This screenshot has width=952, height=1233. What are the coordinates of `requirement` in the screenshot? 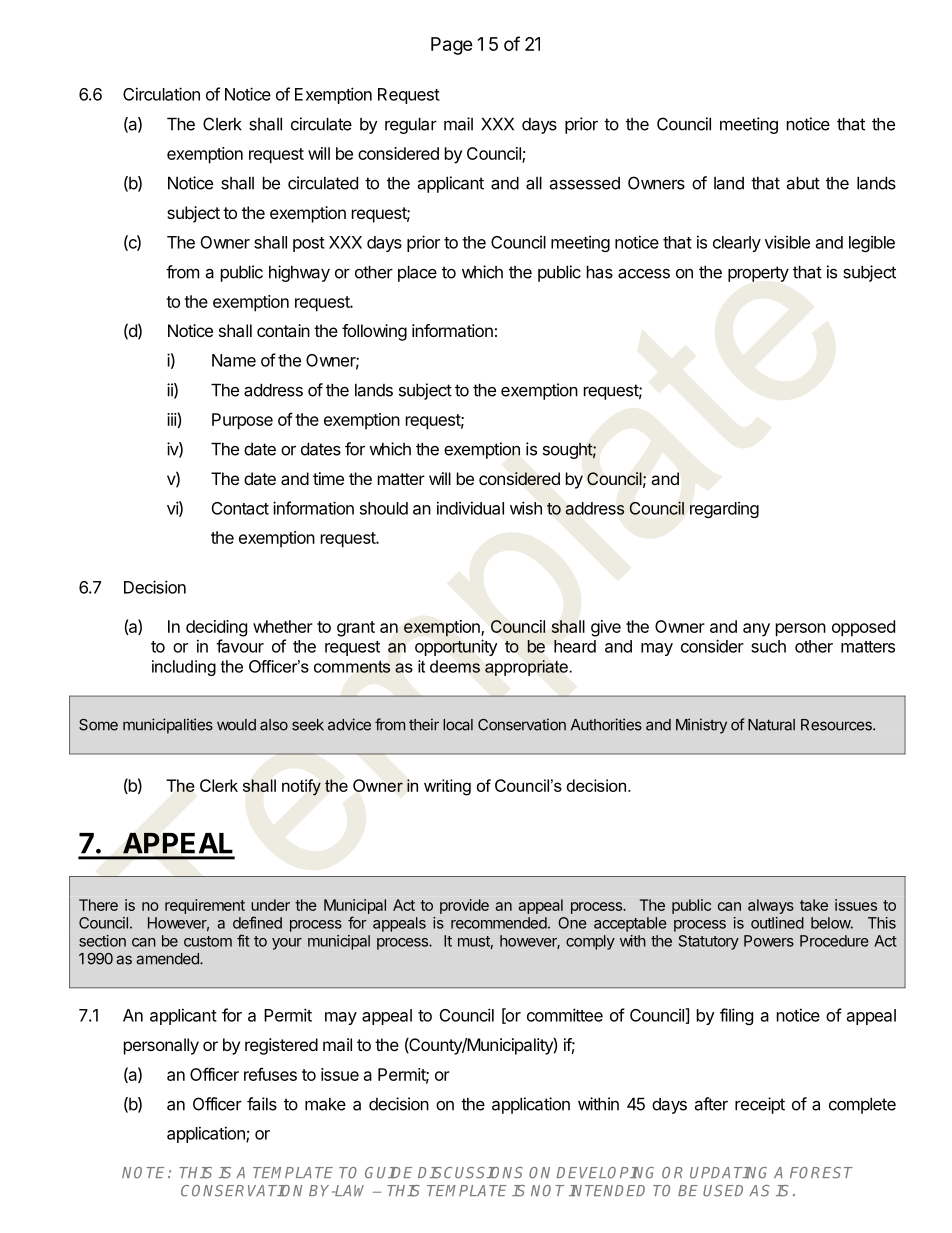 It's located at (205, 906).
